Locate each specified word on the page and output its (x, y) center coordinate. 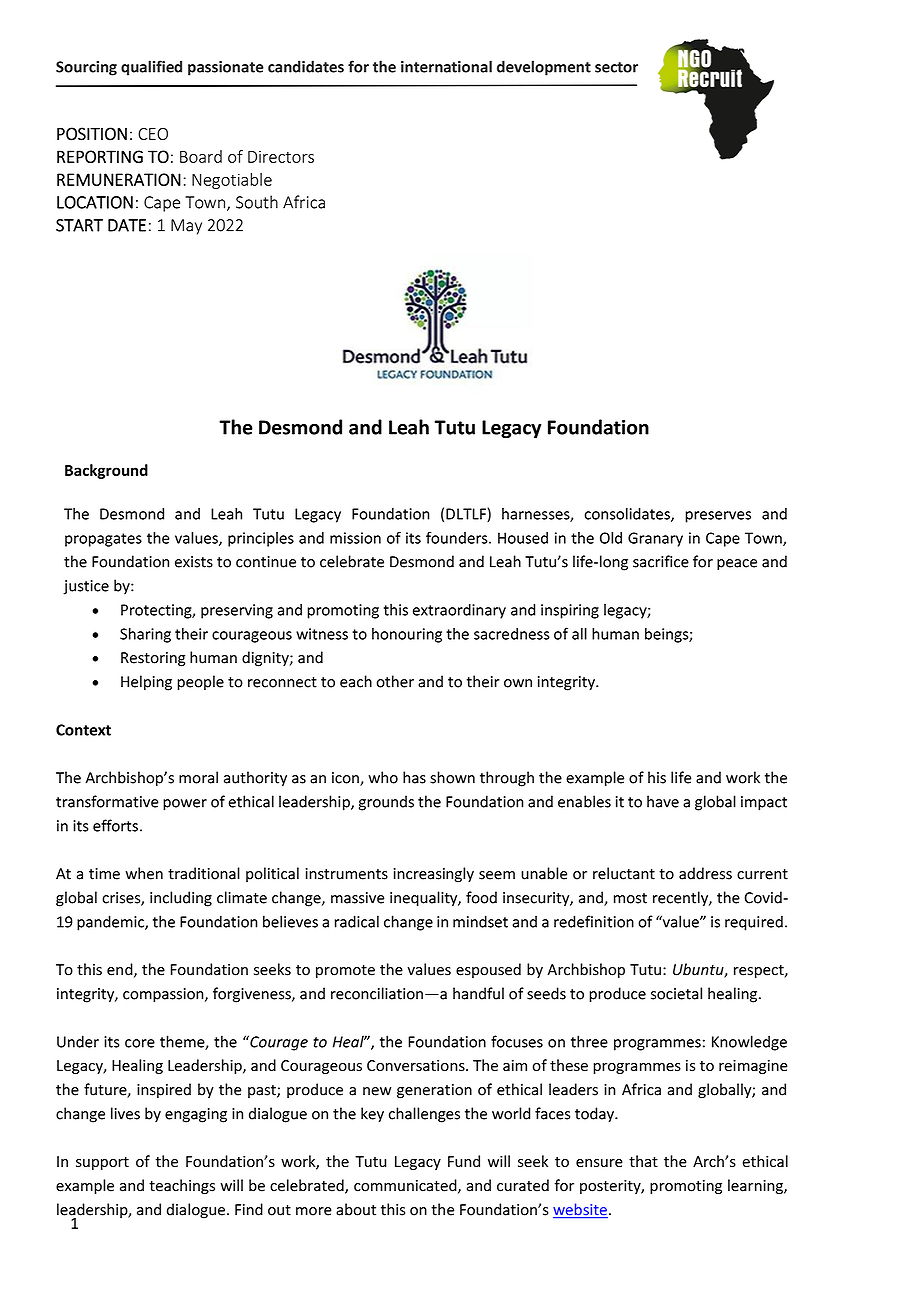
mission (355, 538)
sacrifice (661, 561)
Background (106, 471)
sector (616, 67)
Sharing (145, 635)
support (102, 1163)
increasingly (433, 875)
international (446, 66)
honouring (407, 635)
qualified (151, 68)
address (705, 873)
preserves (718, 517)
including (181, 899)
